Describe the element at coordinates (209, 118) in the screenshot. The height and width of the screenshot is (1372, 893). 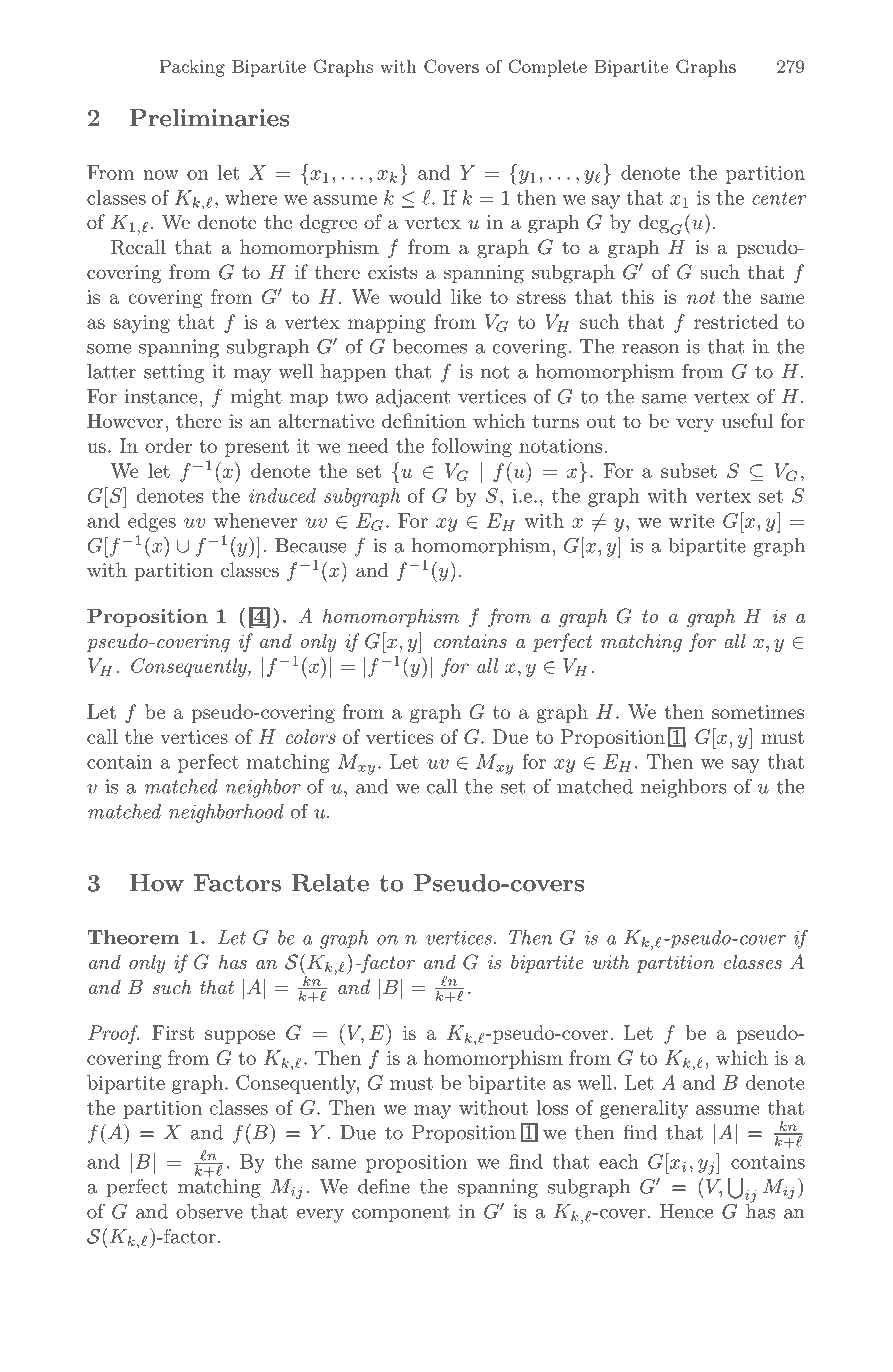
I see `Preliminaries` at that location.
